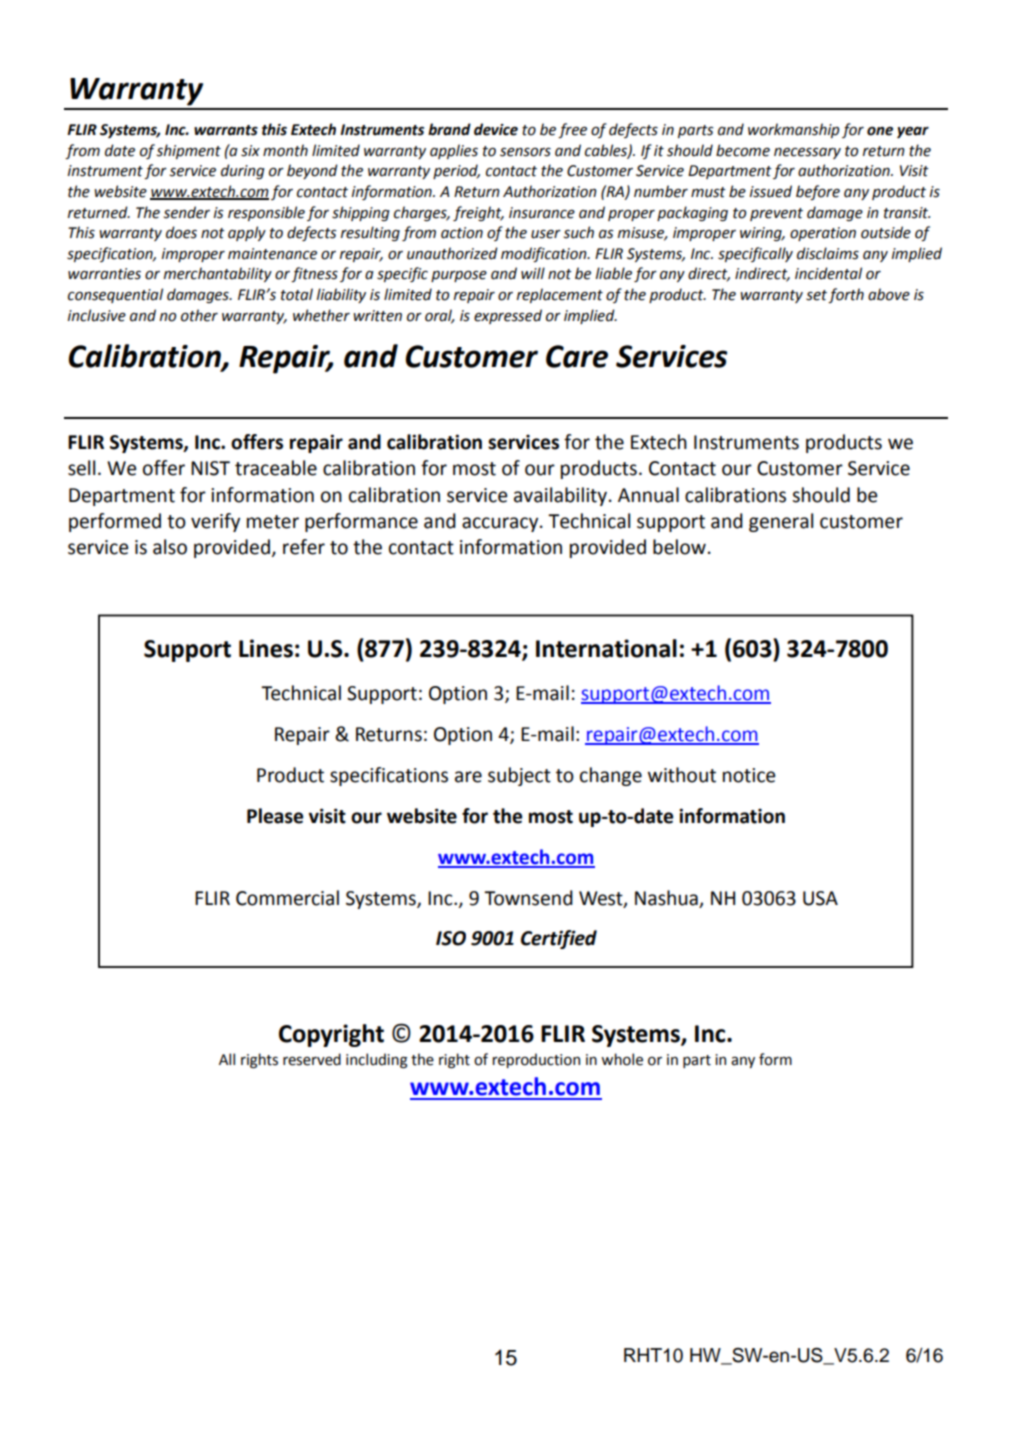 This screenshot has height=1434, width=1012. Describe the element at coordinates (312, 1059) in the screenshot. I see `reserved` at that location.
